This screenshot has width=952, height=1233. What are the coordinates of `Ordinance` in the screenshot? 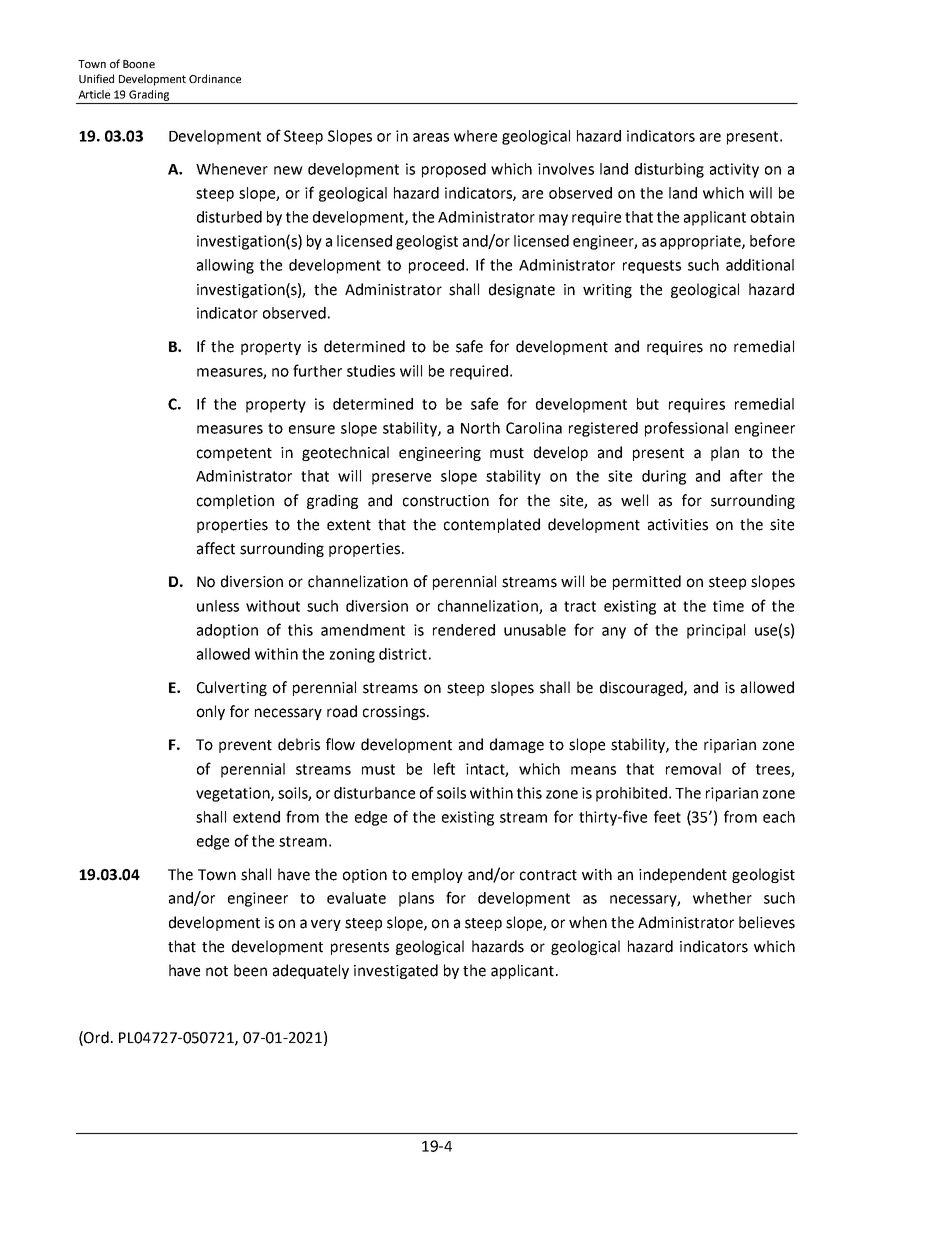 It's located at (215, 78).
